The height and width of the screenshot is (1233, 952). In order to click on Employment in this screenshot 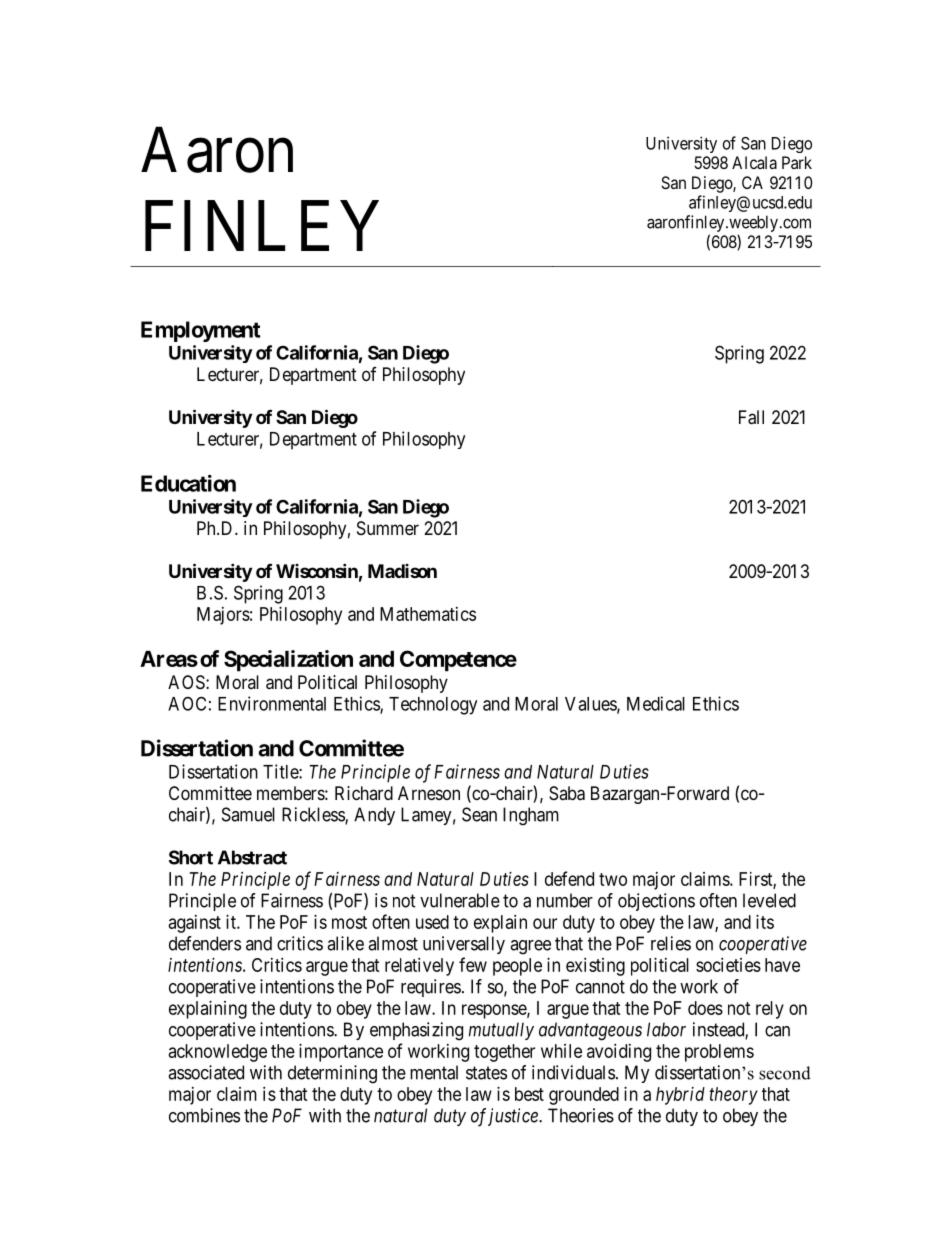, I will do `click(200, 331)`.
